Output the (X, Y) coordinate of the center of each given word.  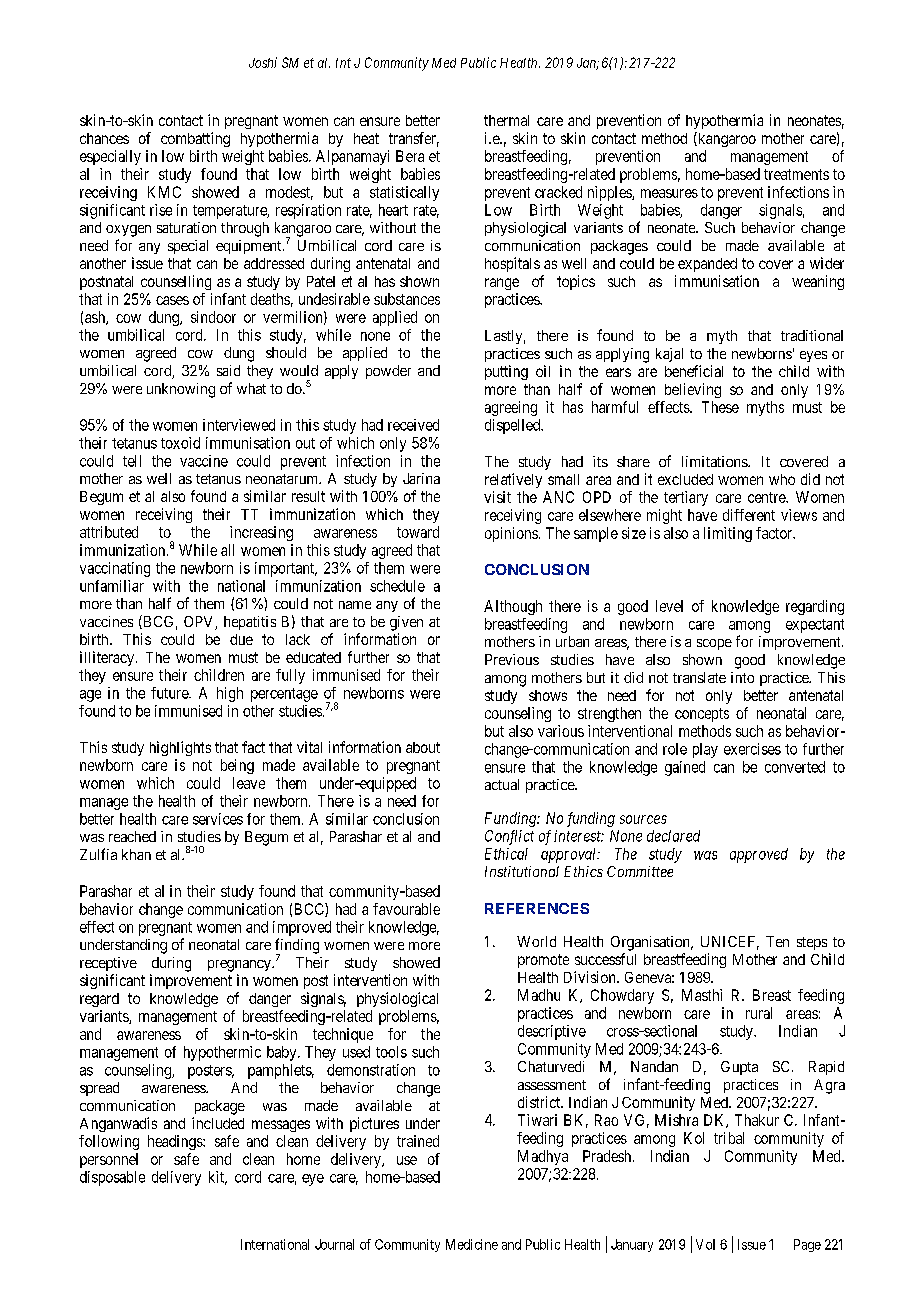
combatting (195, 139)
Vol (705, 1244)
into (742, 677)
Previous (512, 659)
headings (176, 1142)
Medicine (472, 1244)
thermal (506, 120)
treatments (796, 174)
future (170, 693)
